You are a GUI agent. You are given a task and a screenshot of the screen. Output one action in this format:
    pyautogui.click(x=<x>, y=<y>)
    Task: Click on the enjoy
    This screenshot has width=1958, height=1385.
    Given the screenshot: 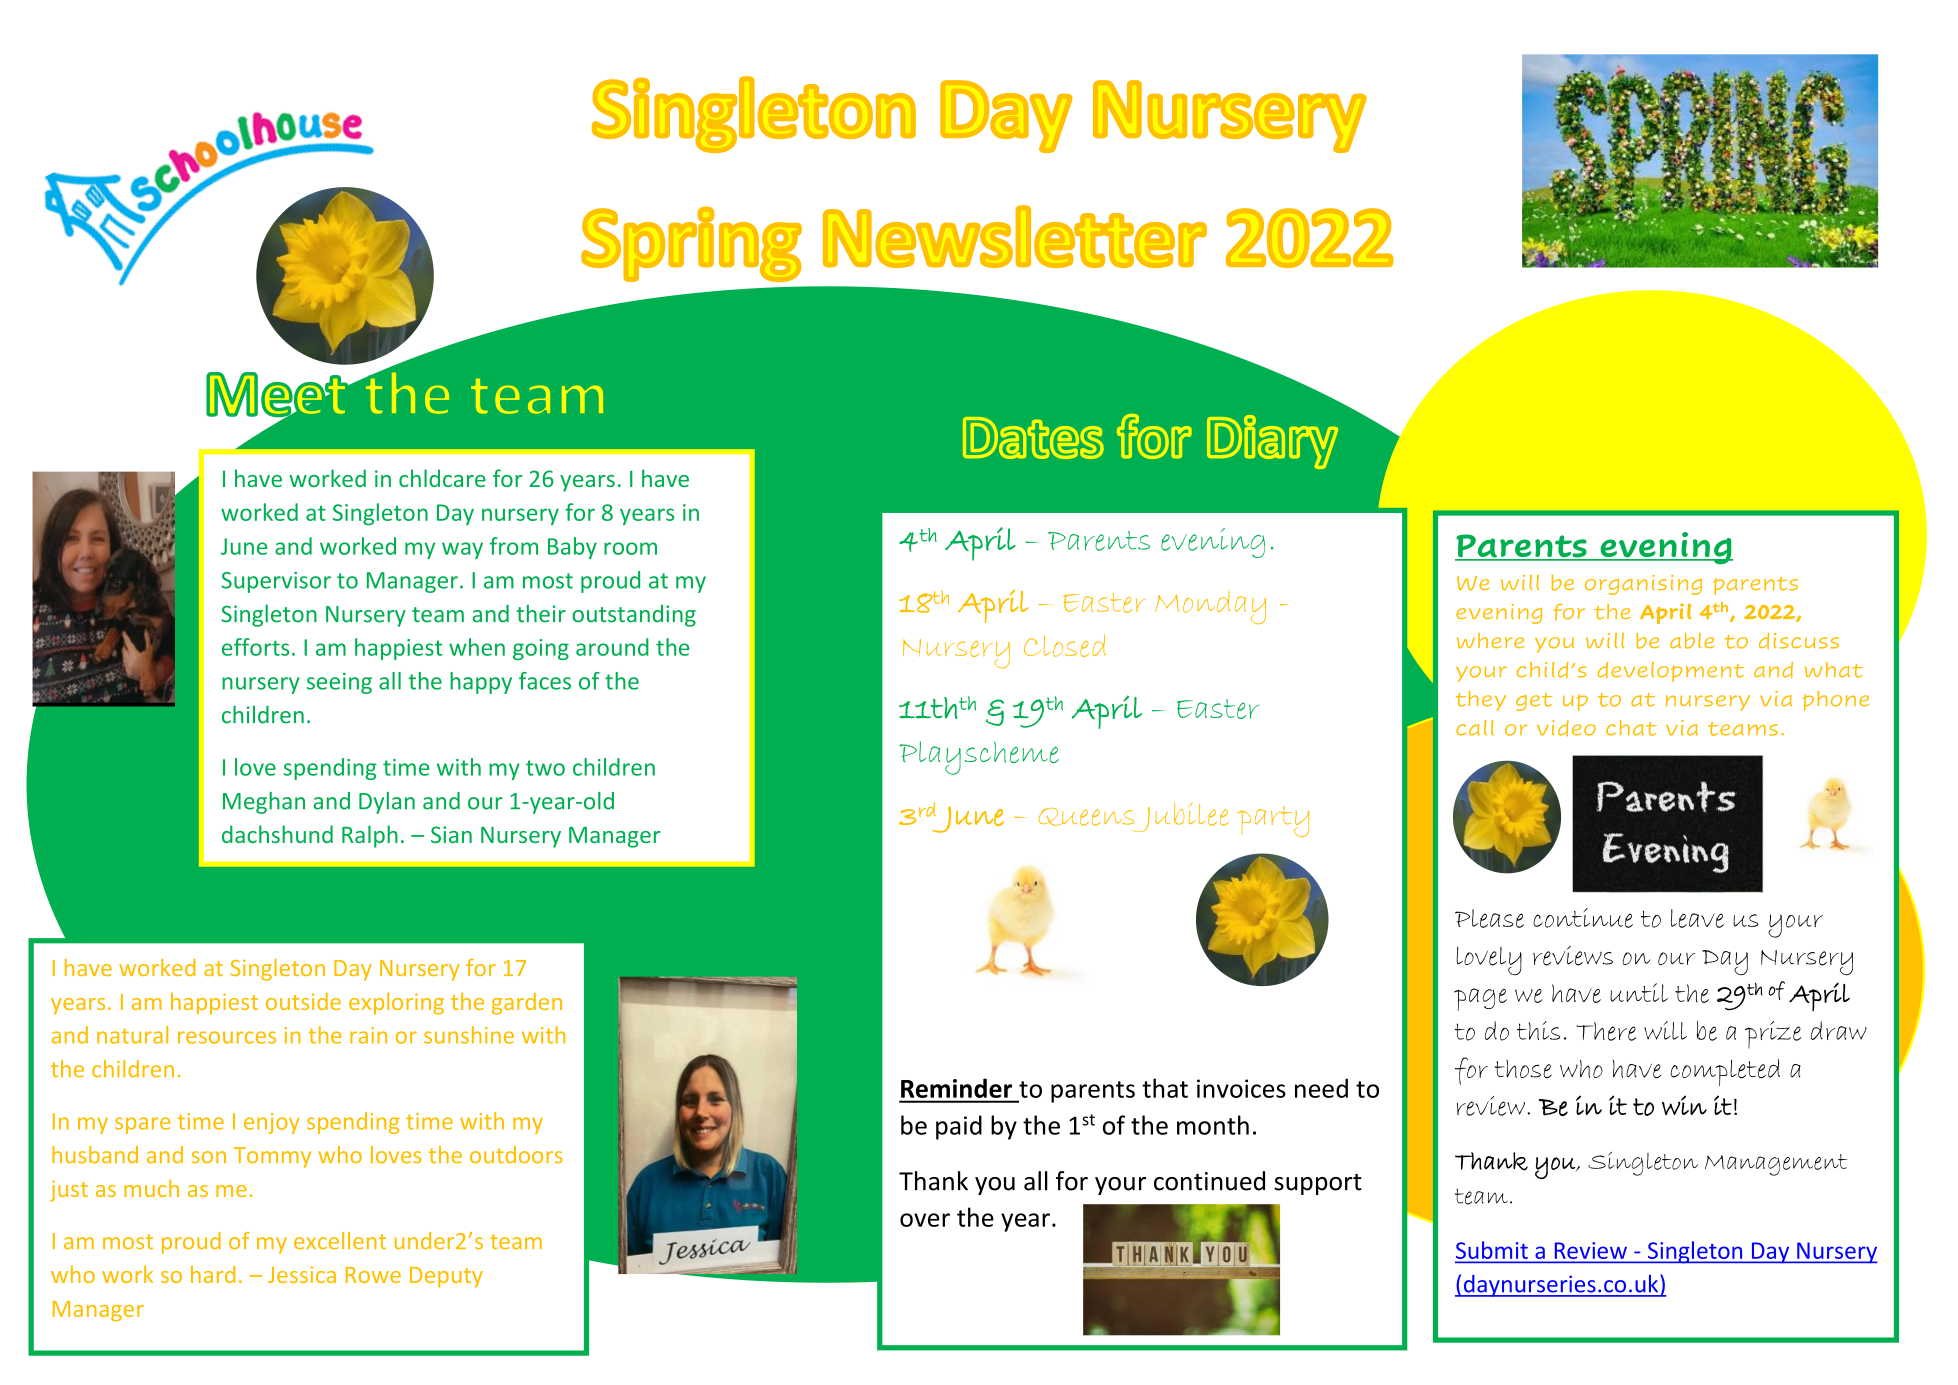 What is the action you would take?
    pyautogui.click(x=272, y=1123)
